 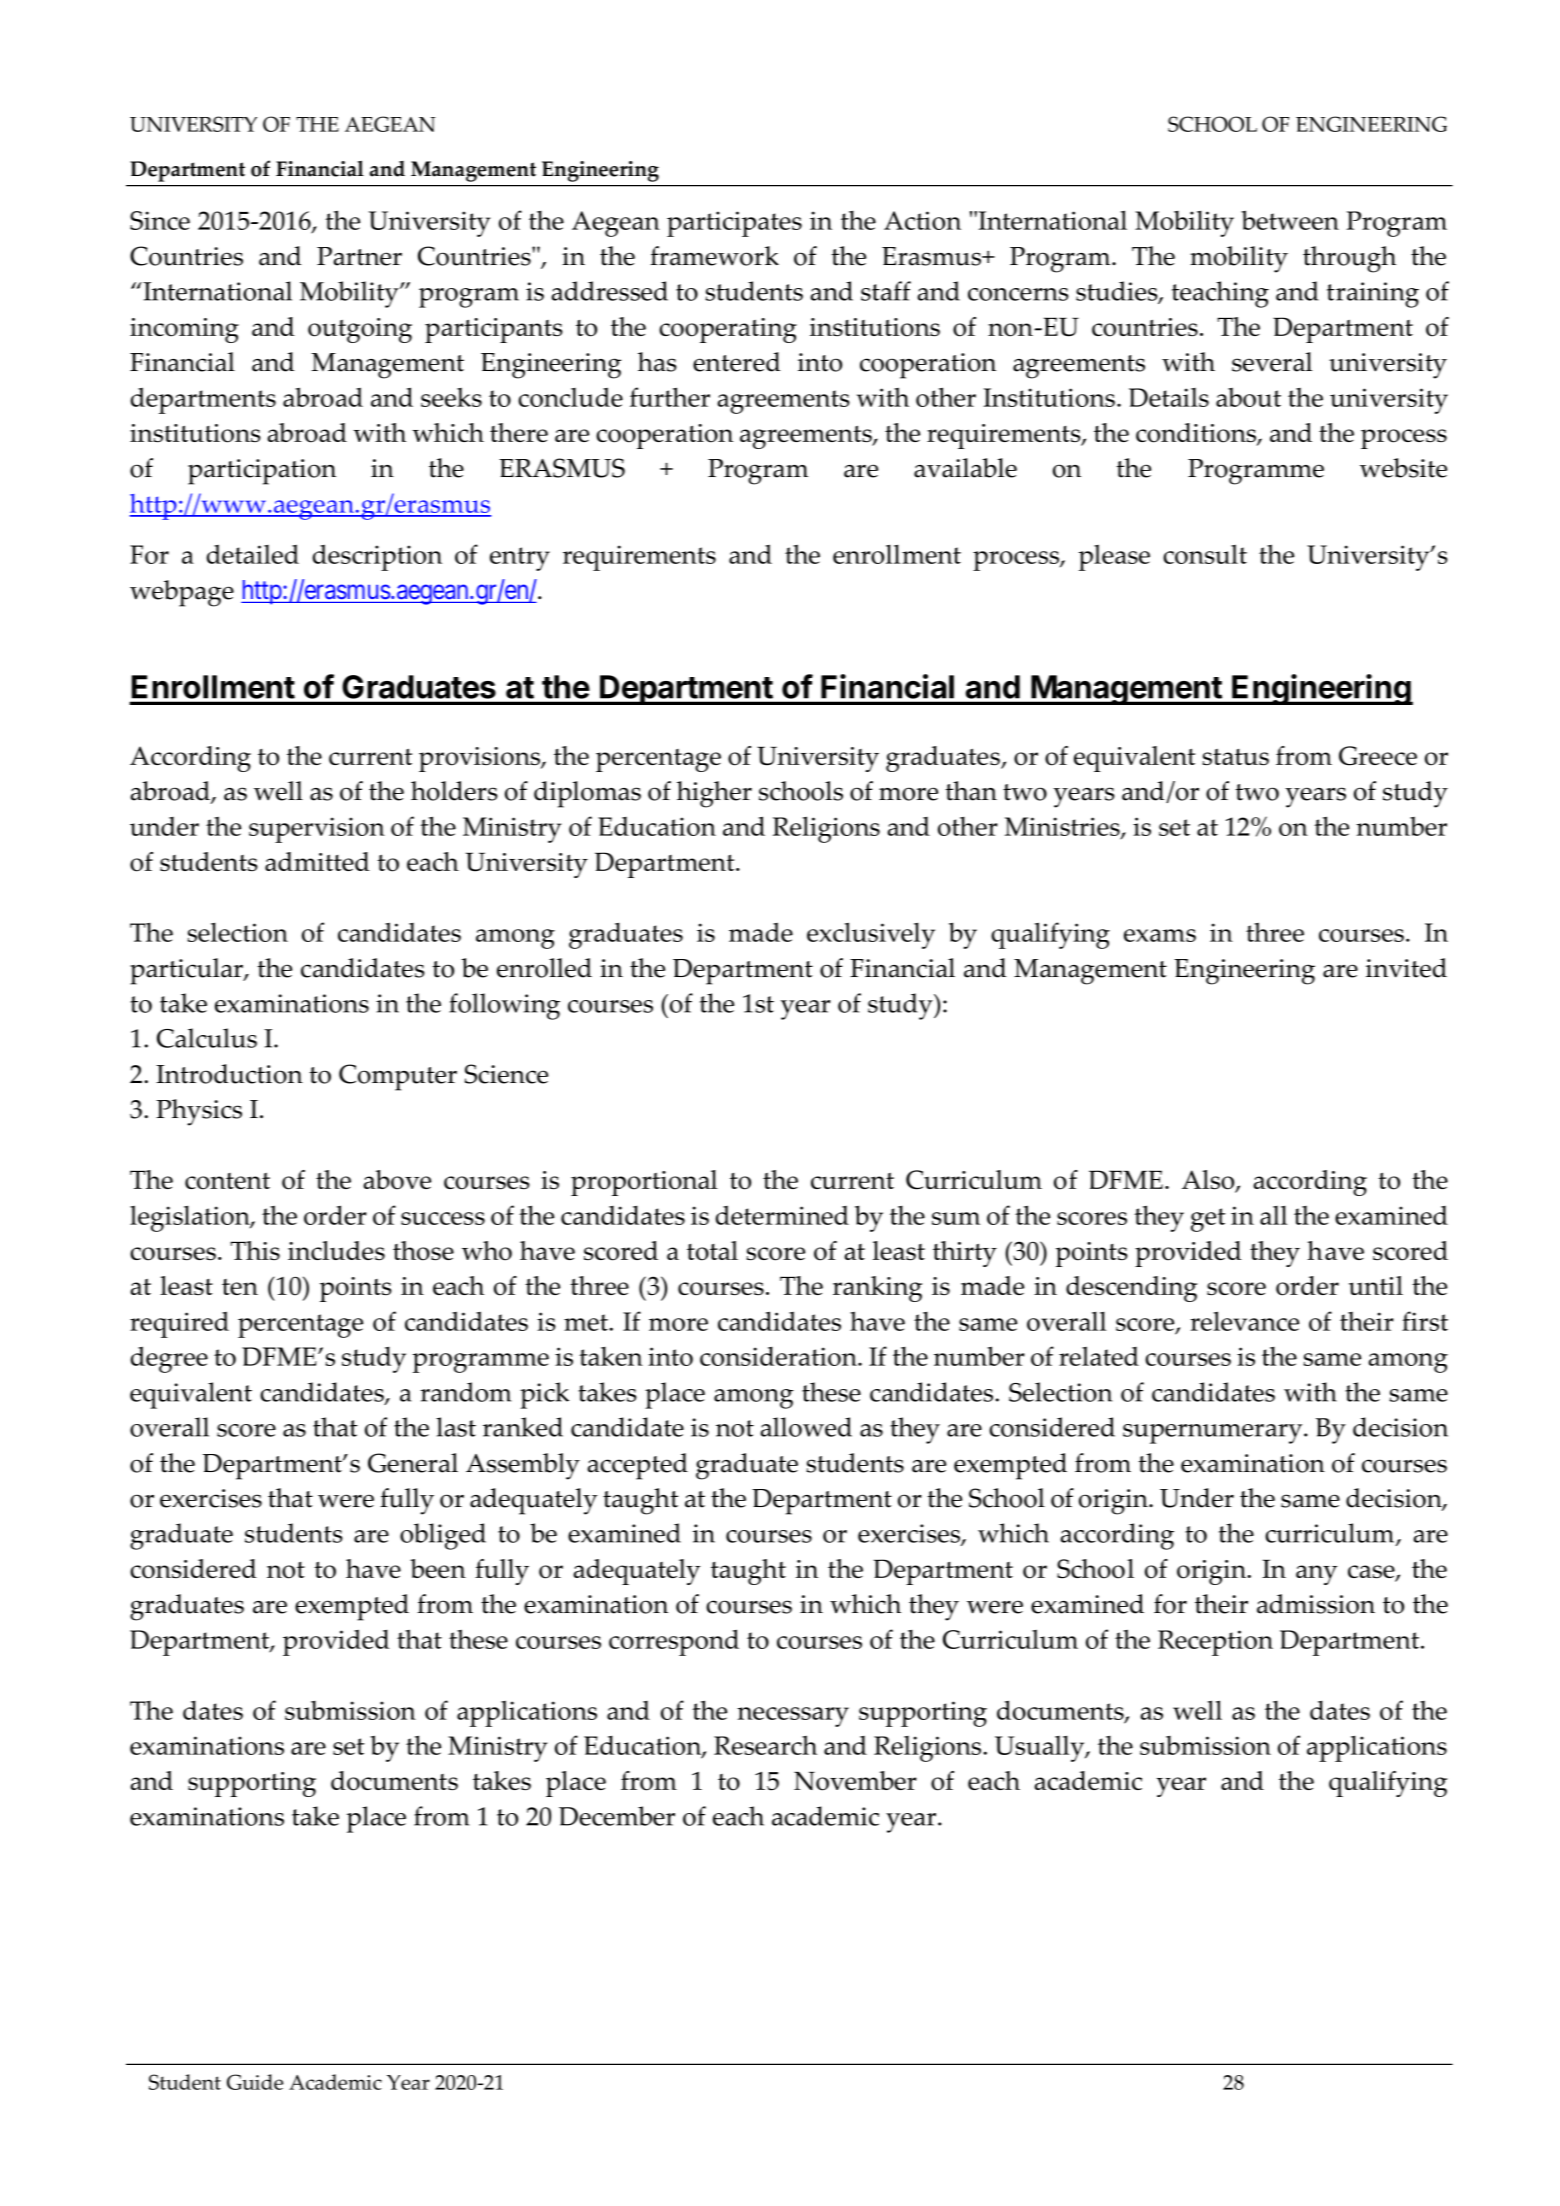 I want to click on Guide, so click(x=255, y=2082).
